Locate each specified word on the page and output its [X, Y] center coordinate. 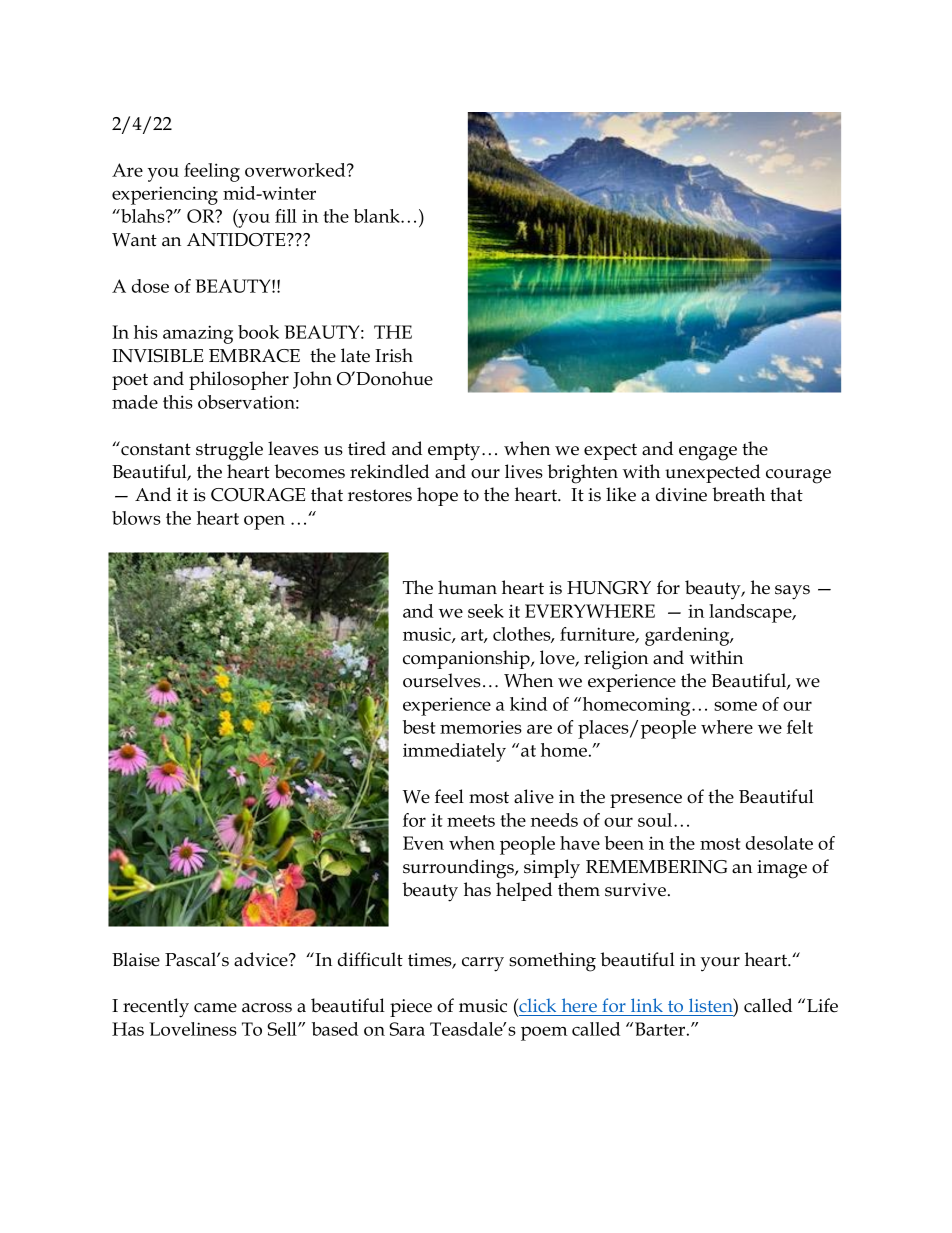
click [536, 1005]
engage [708, 453]
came [215, 1008]
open [264, 522]
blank [378, 216]
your [720, 964]
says [792, 592]
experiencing [165, 195]
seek [486, 611]
